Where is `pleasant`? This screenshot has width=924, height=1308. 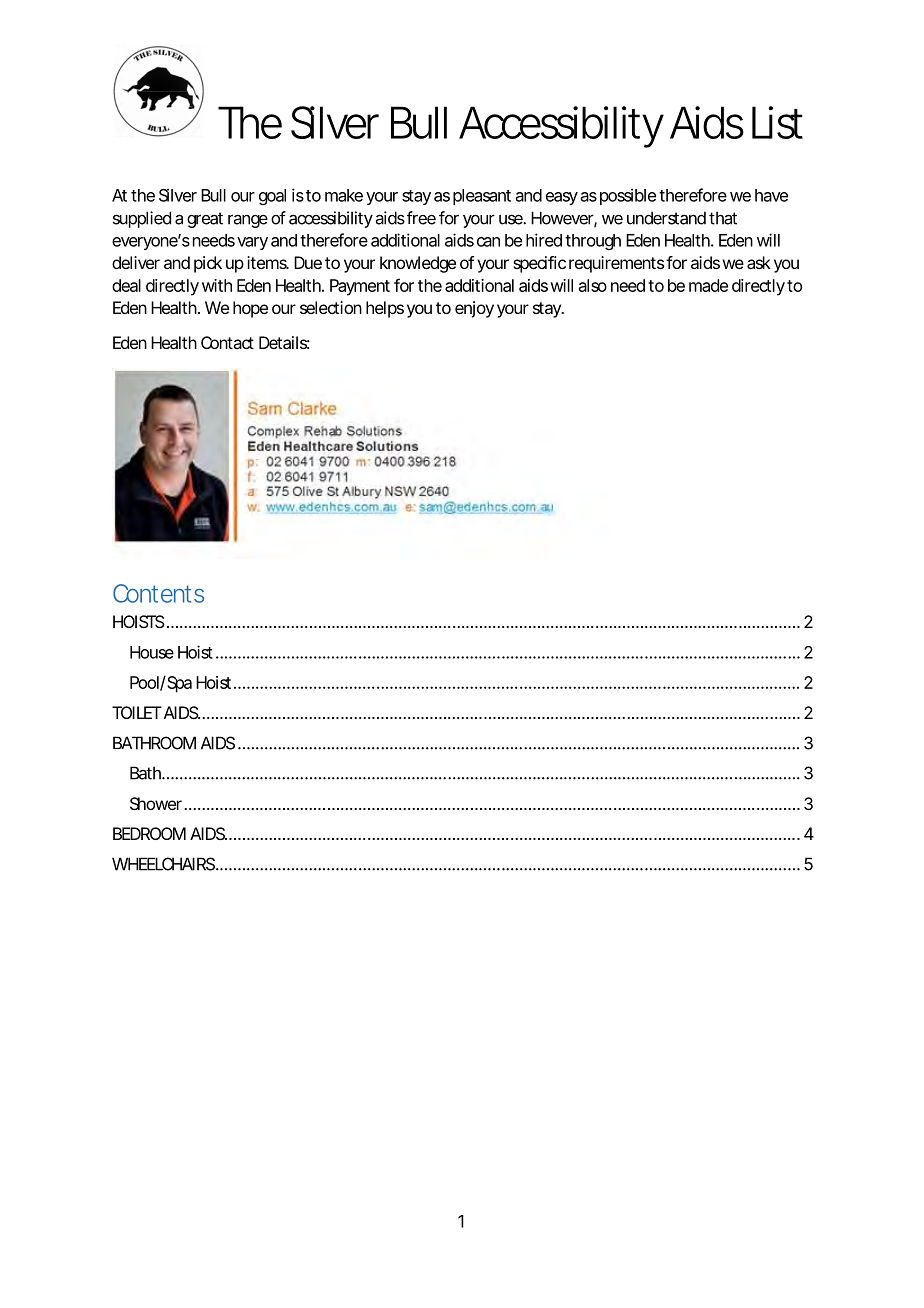
pleasant is located at coordinates (482, 197).
